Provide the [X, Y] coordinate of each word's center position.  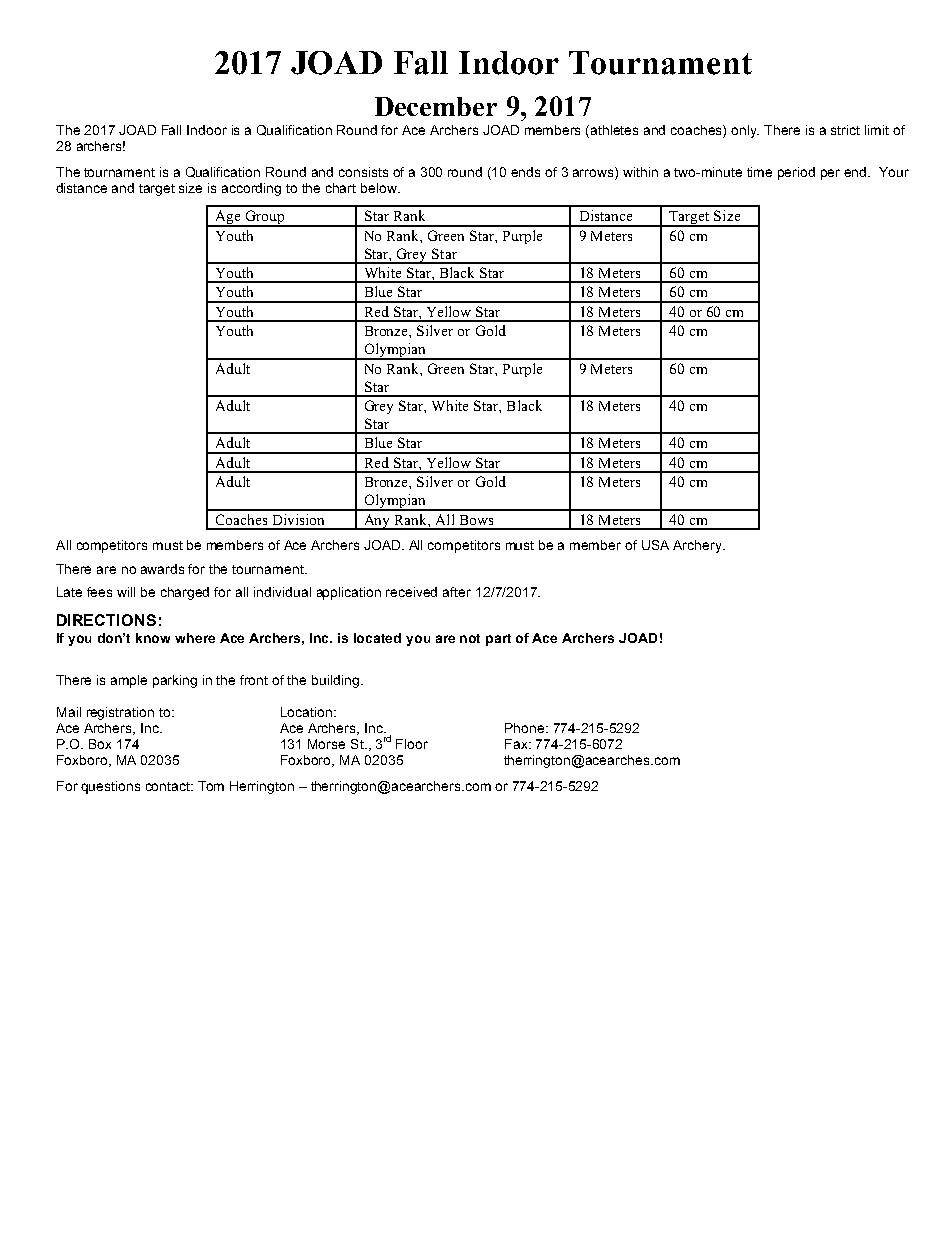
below [380, 188]
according [251, 189]
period [796, 173]
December [436, 106]
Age [228, 218]
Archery [698, 546]
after [457, 592]
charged [185, 593]
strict [845, 130]
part [498, 640]
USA [655, 545]
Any [377, 522]
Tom [211, 786]
